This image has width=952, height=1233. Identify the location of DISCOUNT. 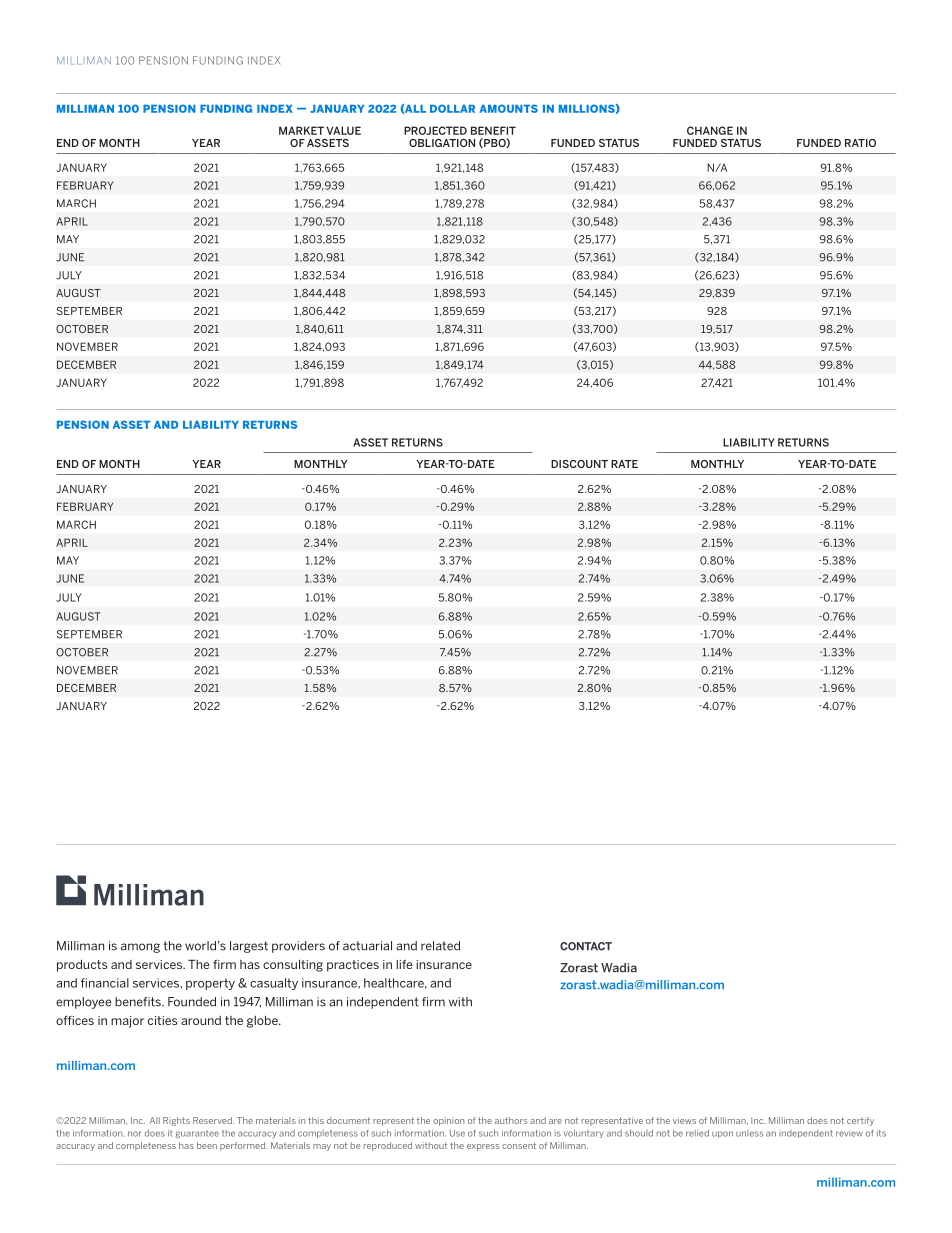
(579, 464).
